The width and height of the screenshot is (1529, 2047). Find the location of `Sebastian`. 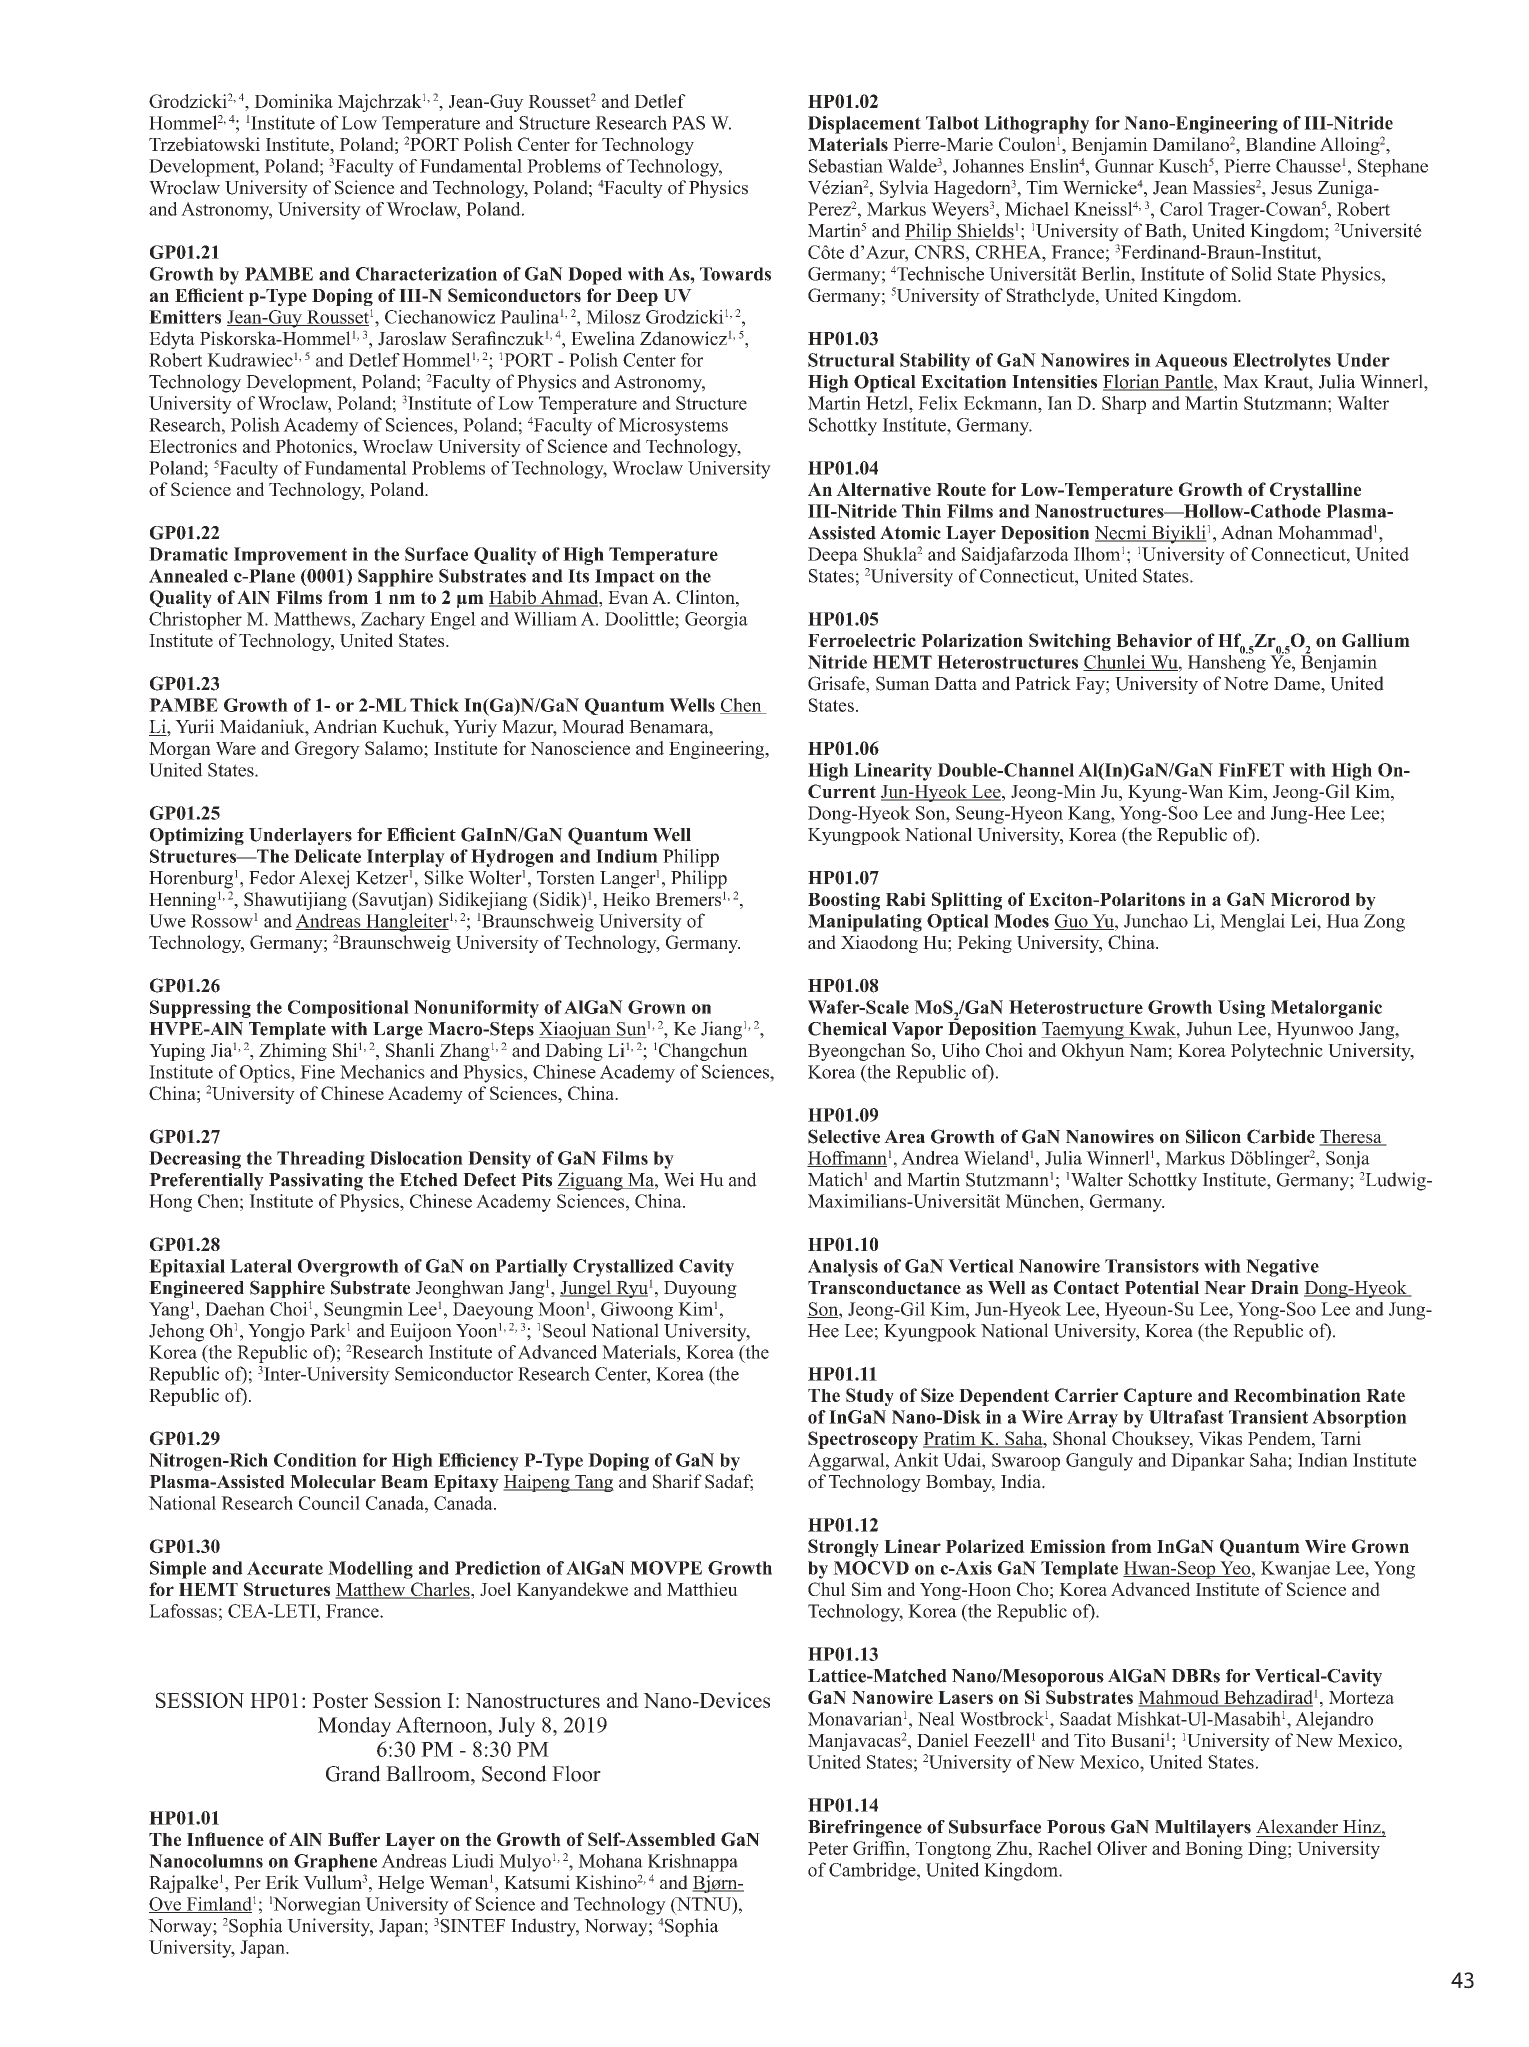

Sebastian is located at coordinates (846, 166).
